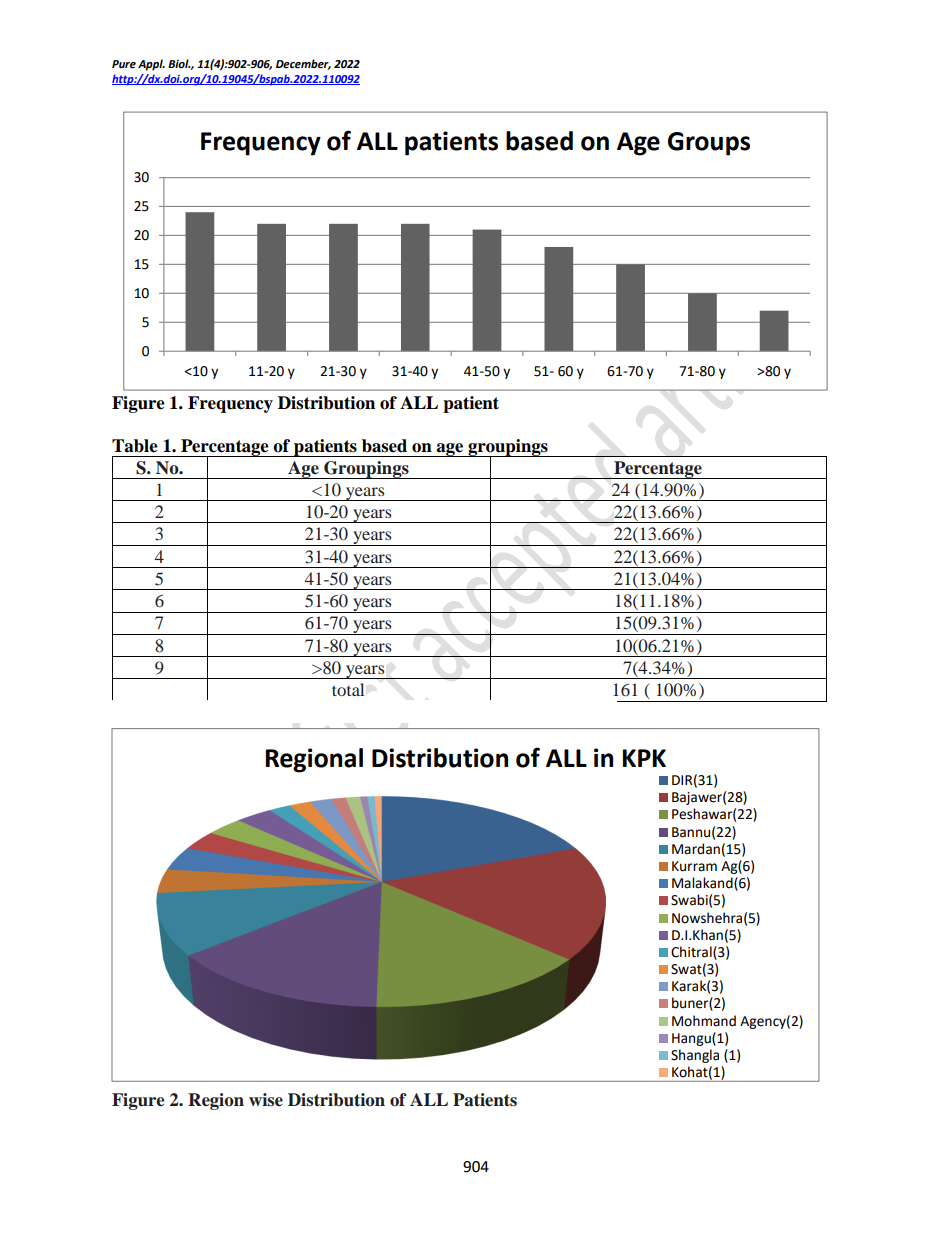 The height and width of the screenshot is (1233, 952). What do you see at coordinates (124, 64) in the screenshot?
I see `Pure` at bounding box center [124, 64].
